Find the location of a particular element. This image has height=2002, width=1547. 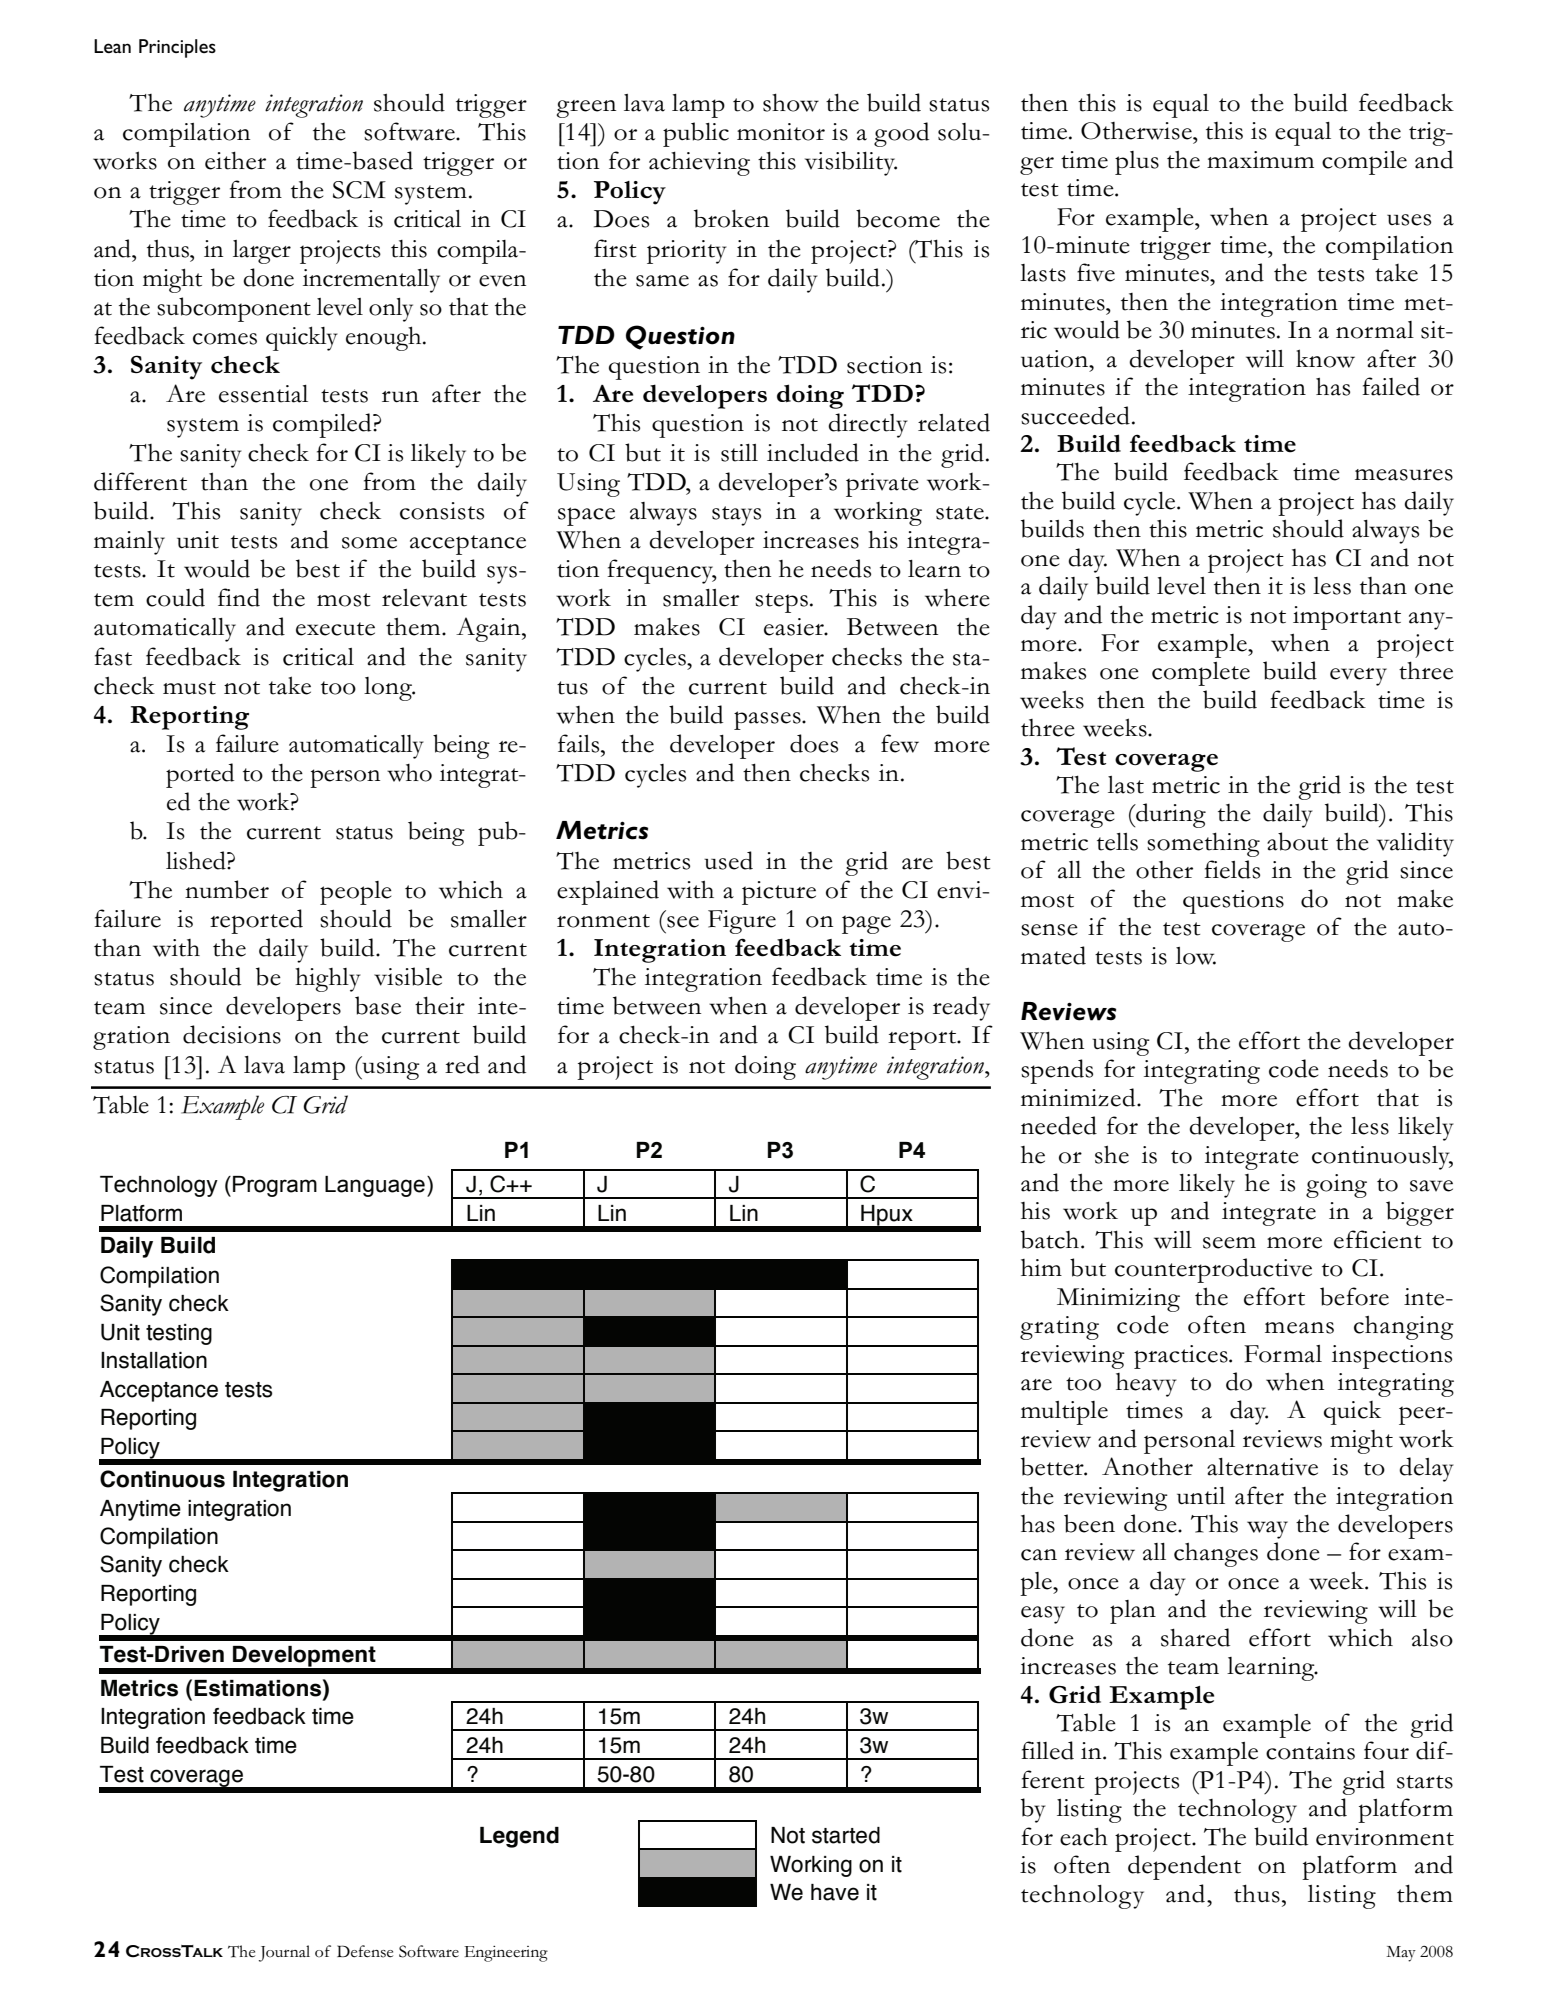

maximum is located at coordinates (1260, 160).
